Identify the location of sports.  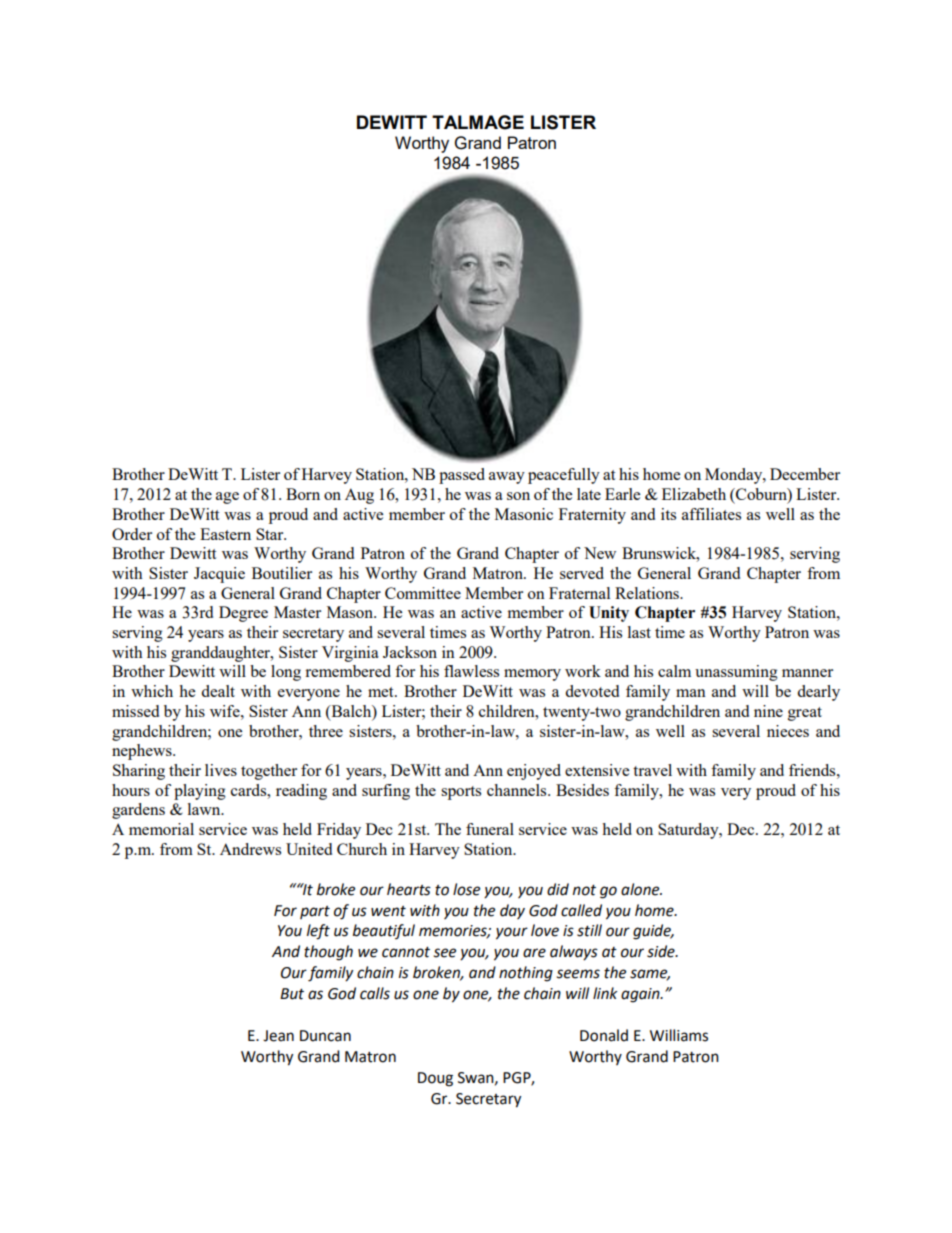
(461, 793).
